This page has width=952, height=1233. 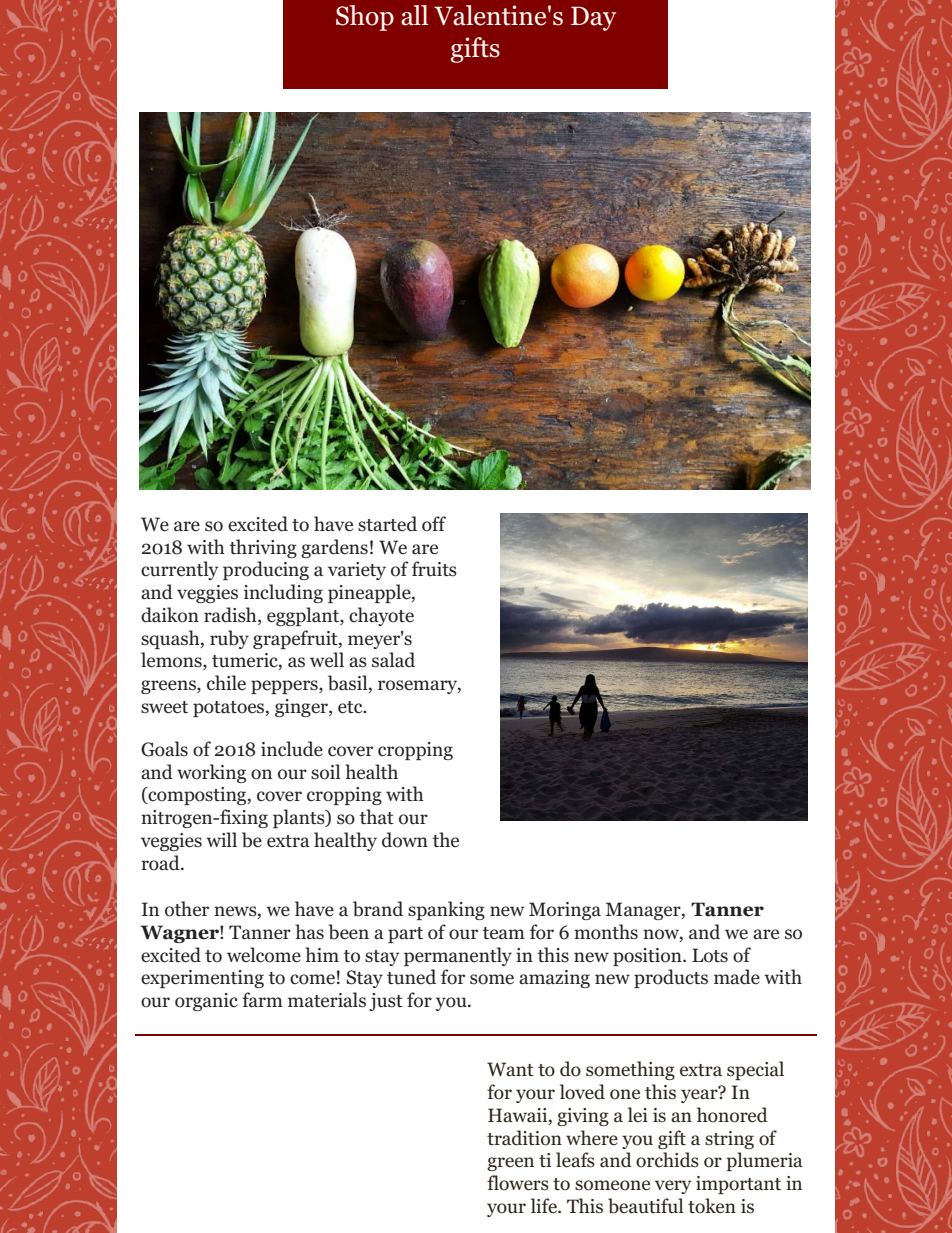 What do you see at coordinates (266, 570) in the page?
I see `producing` at bounding box center [266, 570].
